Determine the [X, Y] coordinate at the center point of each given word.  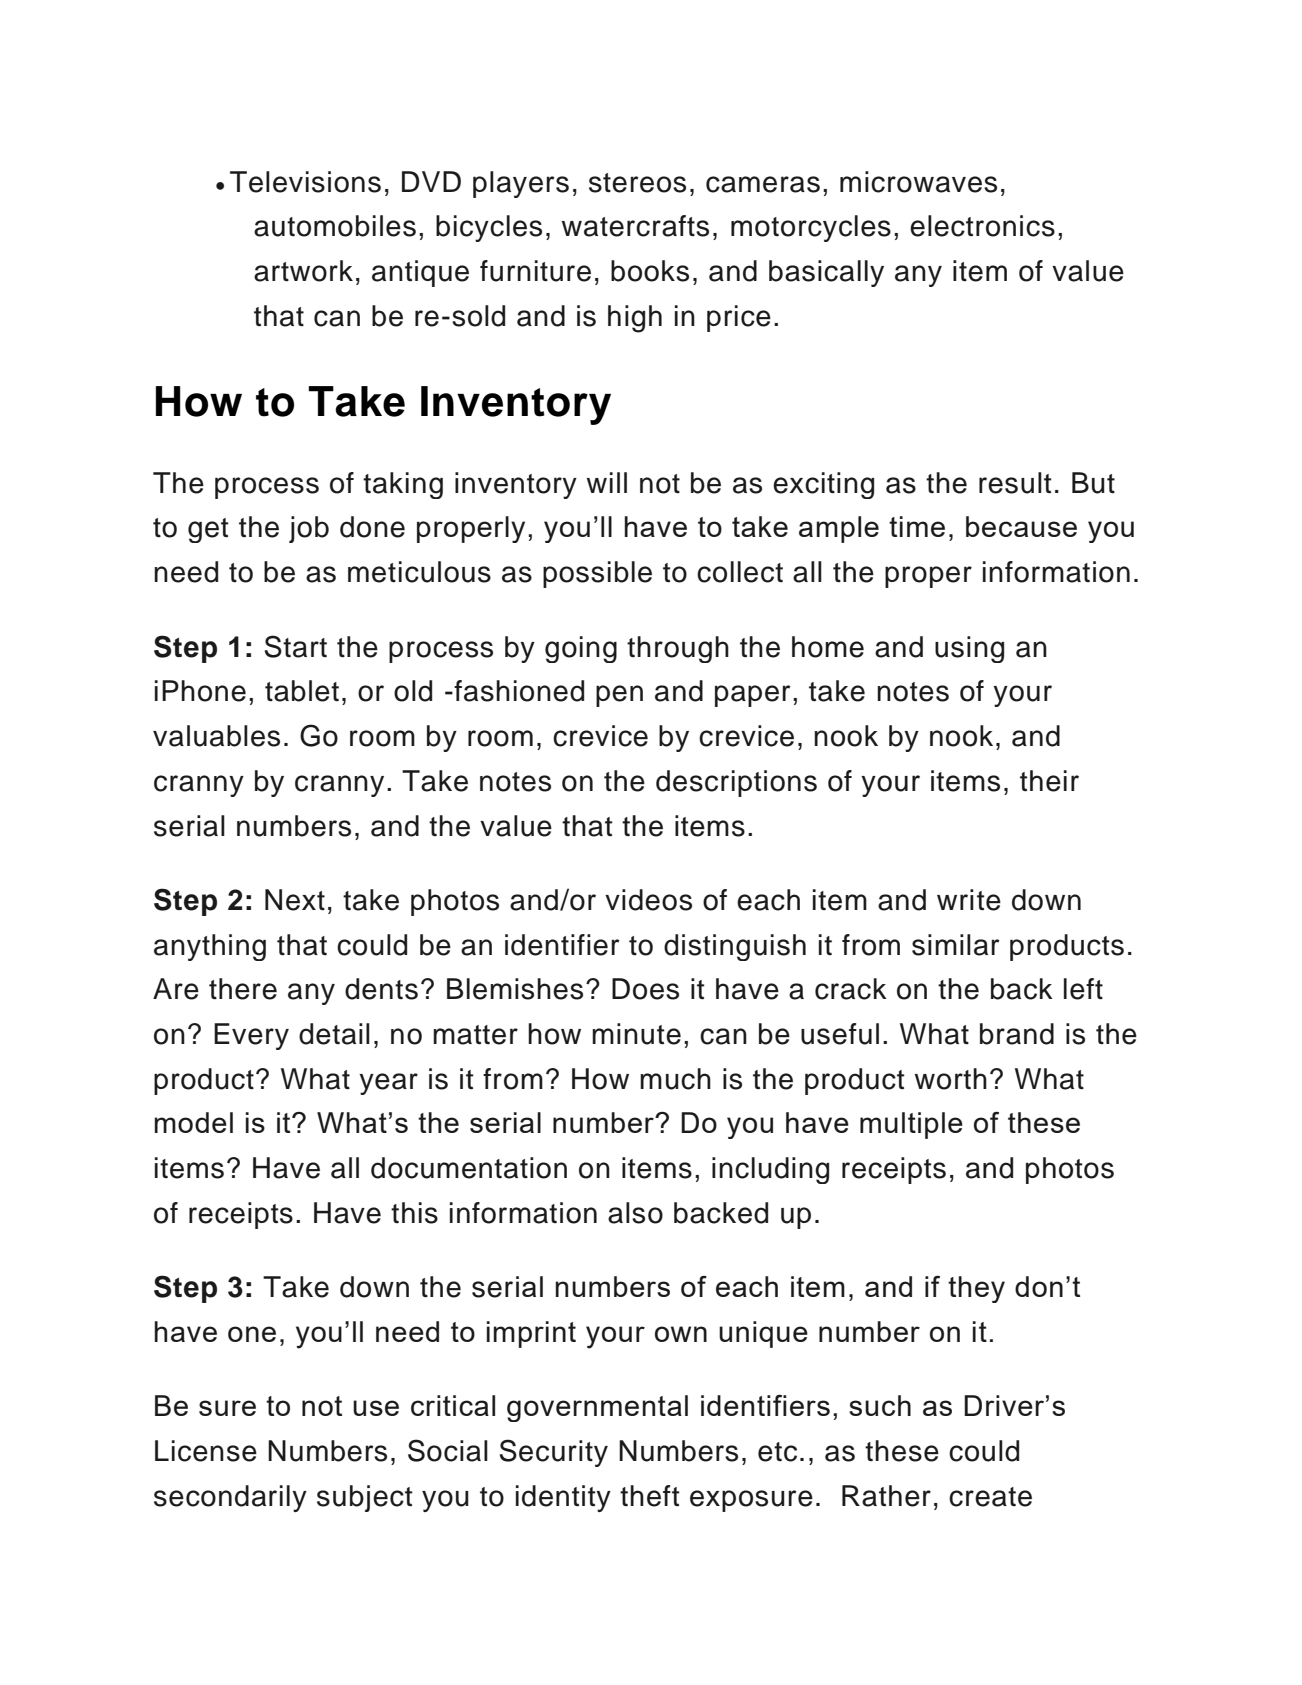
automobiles [335, 226]
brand [1017, 1034]
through [678, 649]
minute [636, 1034]
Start [296, 646]
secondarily [230, 1498]
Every [251, 1036]
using [969, 649]
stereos [637, 183]
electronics [982, 226]
